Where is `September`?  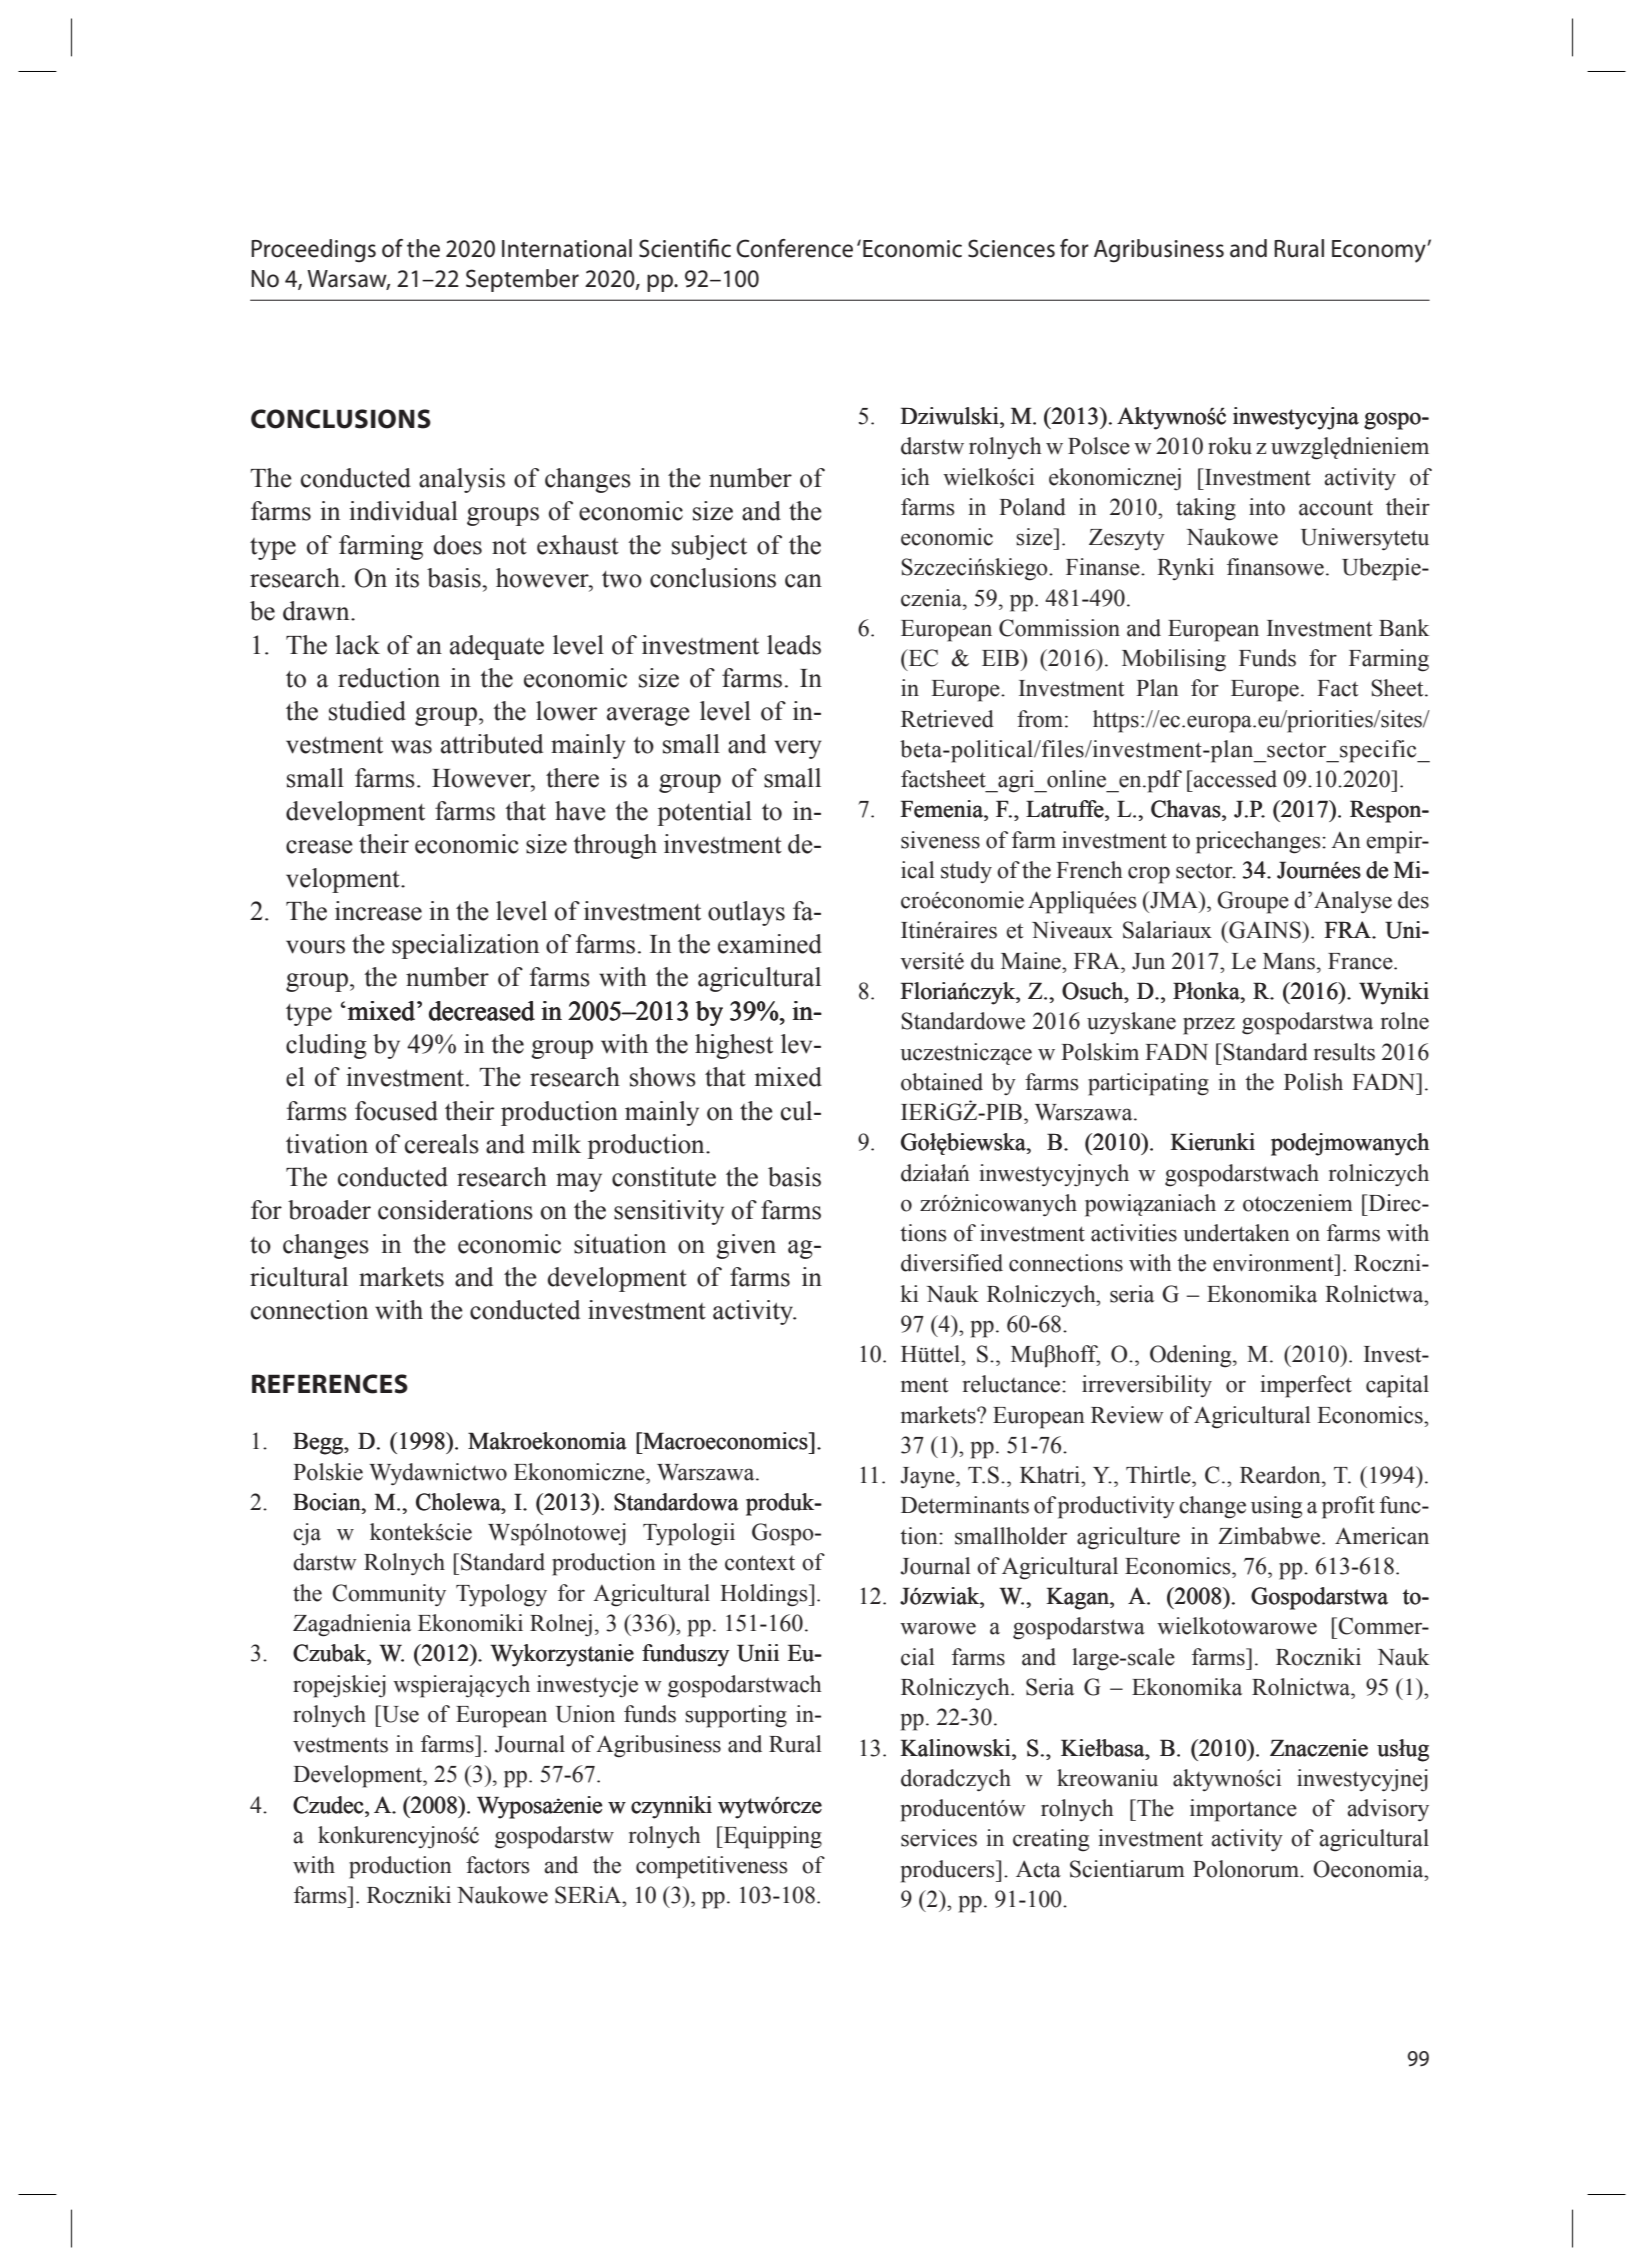
September is located at coordinates (522, 280).
